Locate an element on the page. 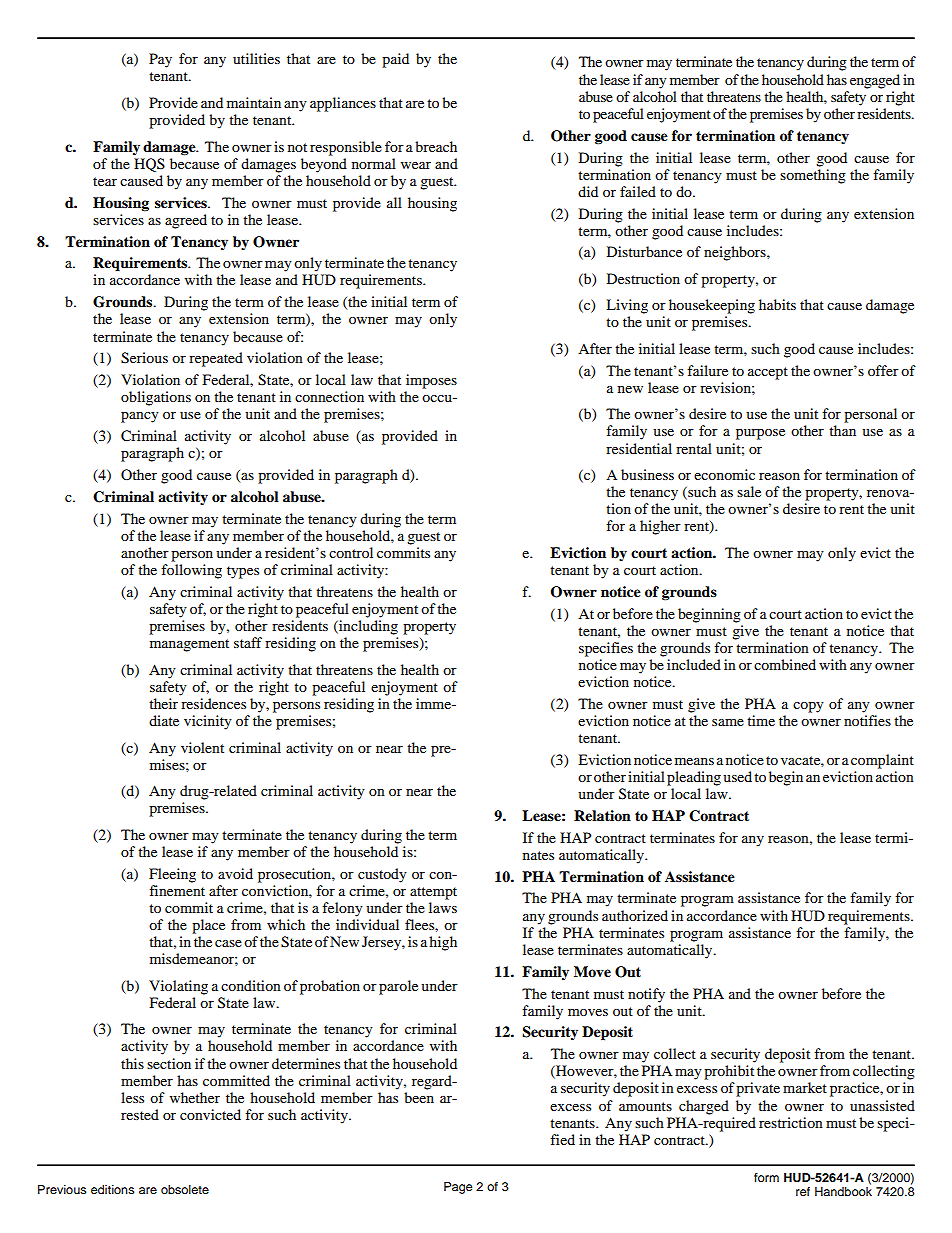 Image resolution: width=952 pixels, height=1233 pixels. combined is located at coordinates (785, 664).
